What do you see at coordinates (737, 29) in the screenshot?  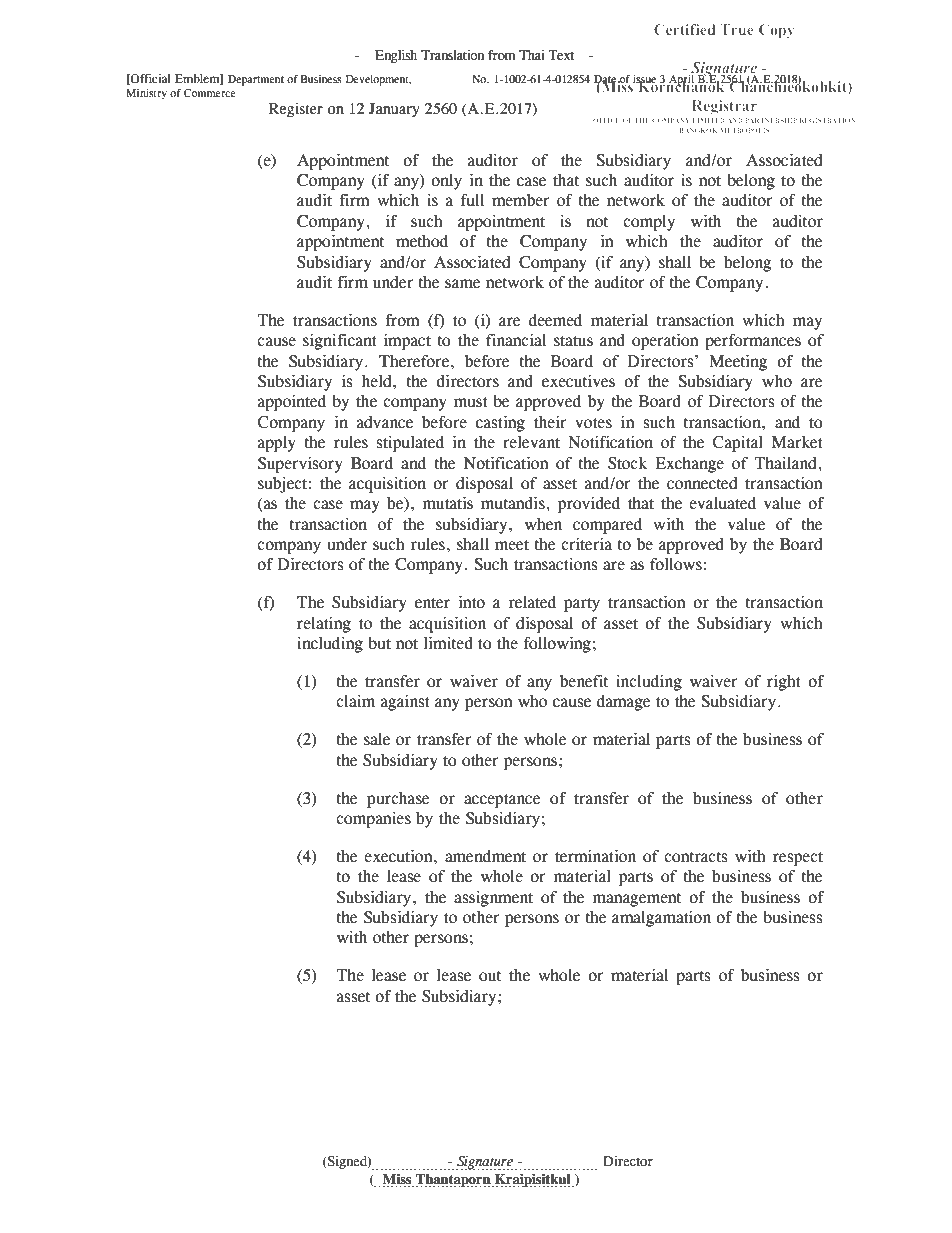 I see `True` at bounding box center [737, 29].
